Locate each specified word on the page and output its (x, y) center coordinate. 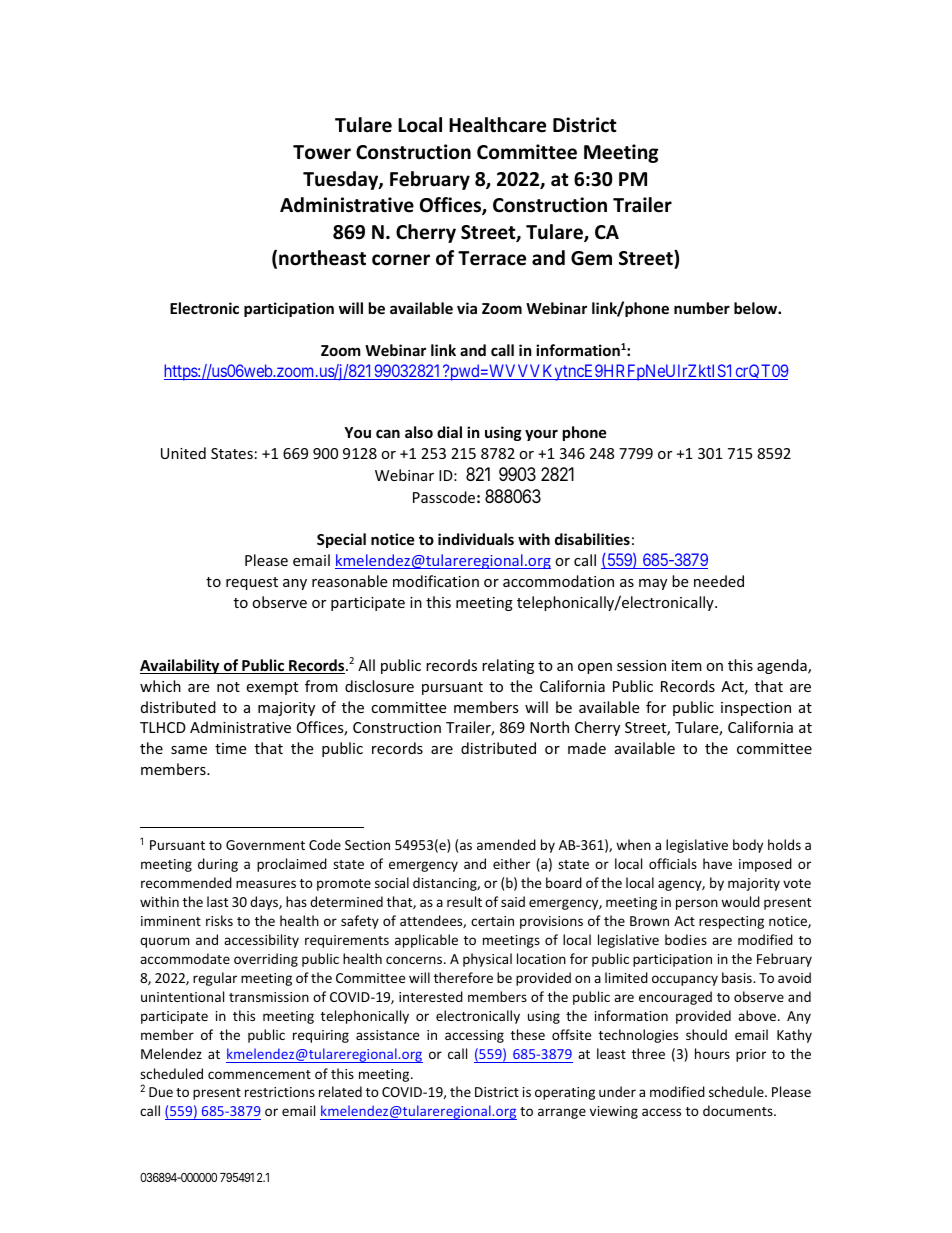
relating (508, 666)
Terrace (492, 258)
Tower (322, 152)
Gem (591, 258)
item (687, 665)
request (252, 583)
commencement (259, 1074)
